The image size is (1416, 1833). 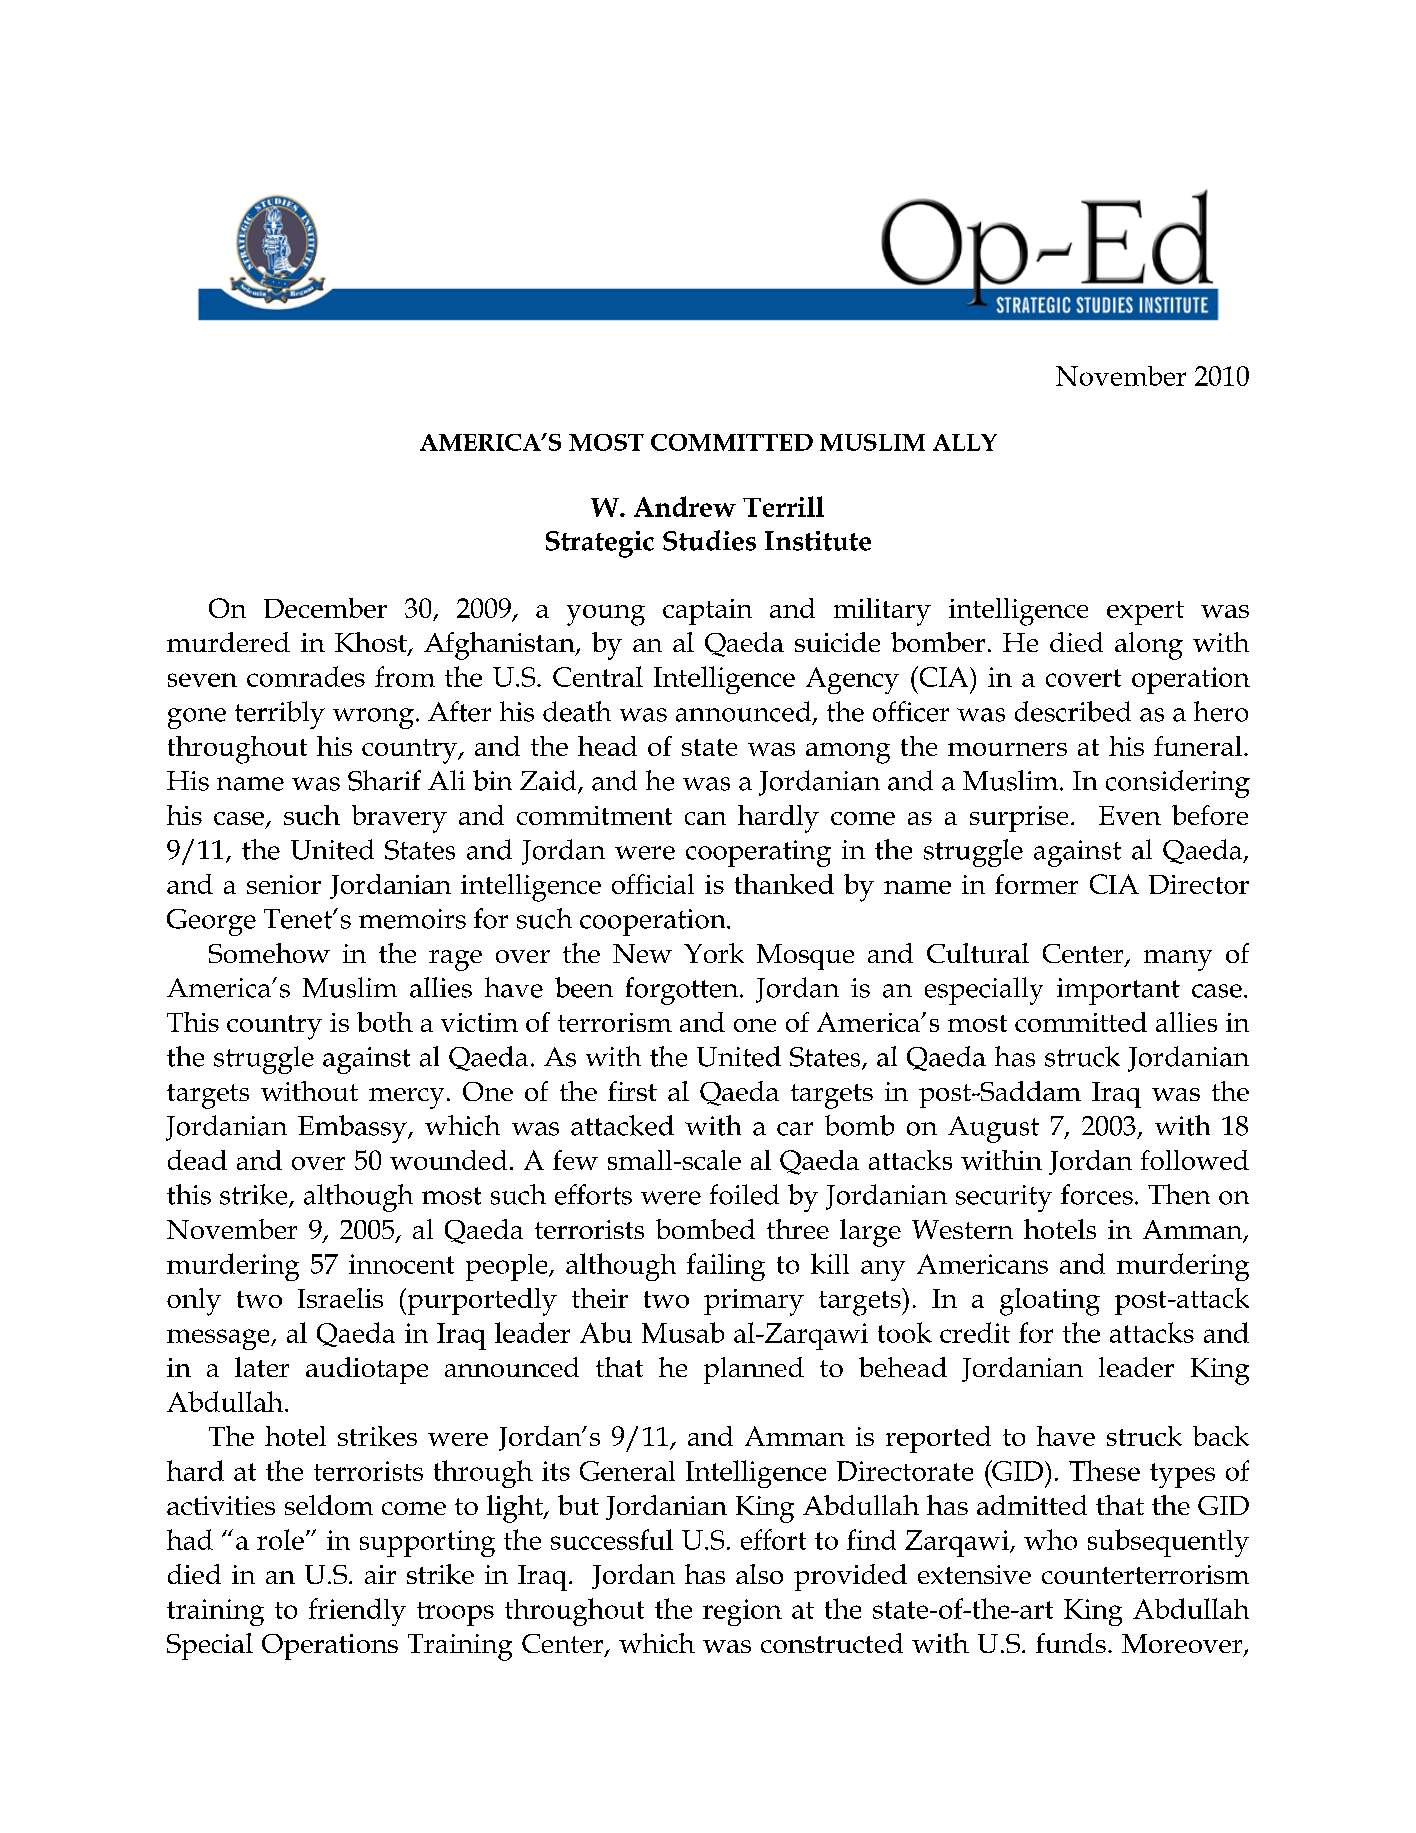 What do you see at coordinates (357, 1612) in the image?
I see `friendly` at bounding box center [357, 1612].
